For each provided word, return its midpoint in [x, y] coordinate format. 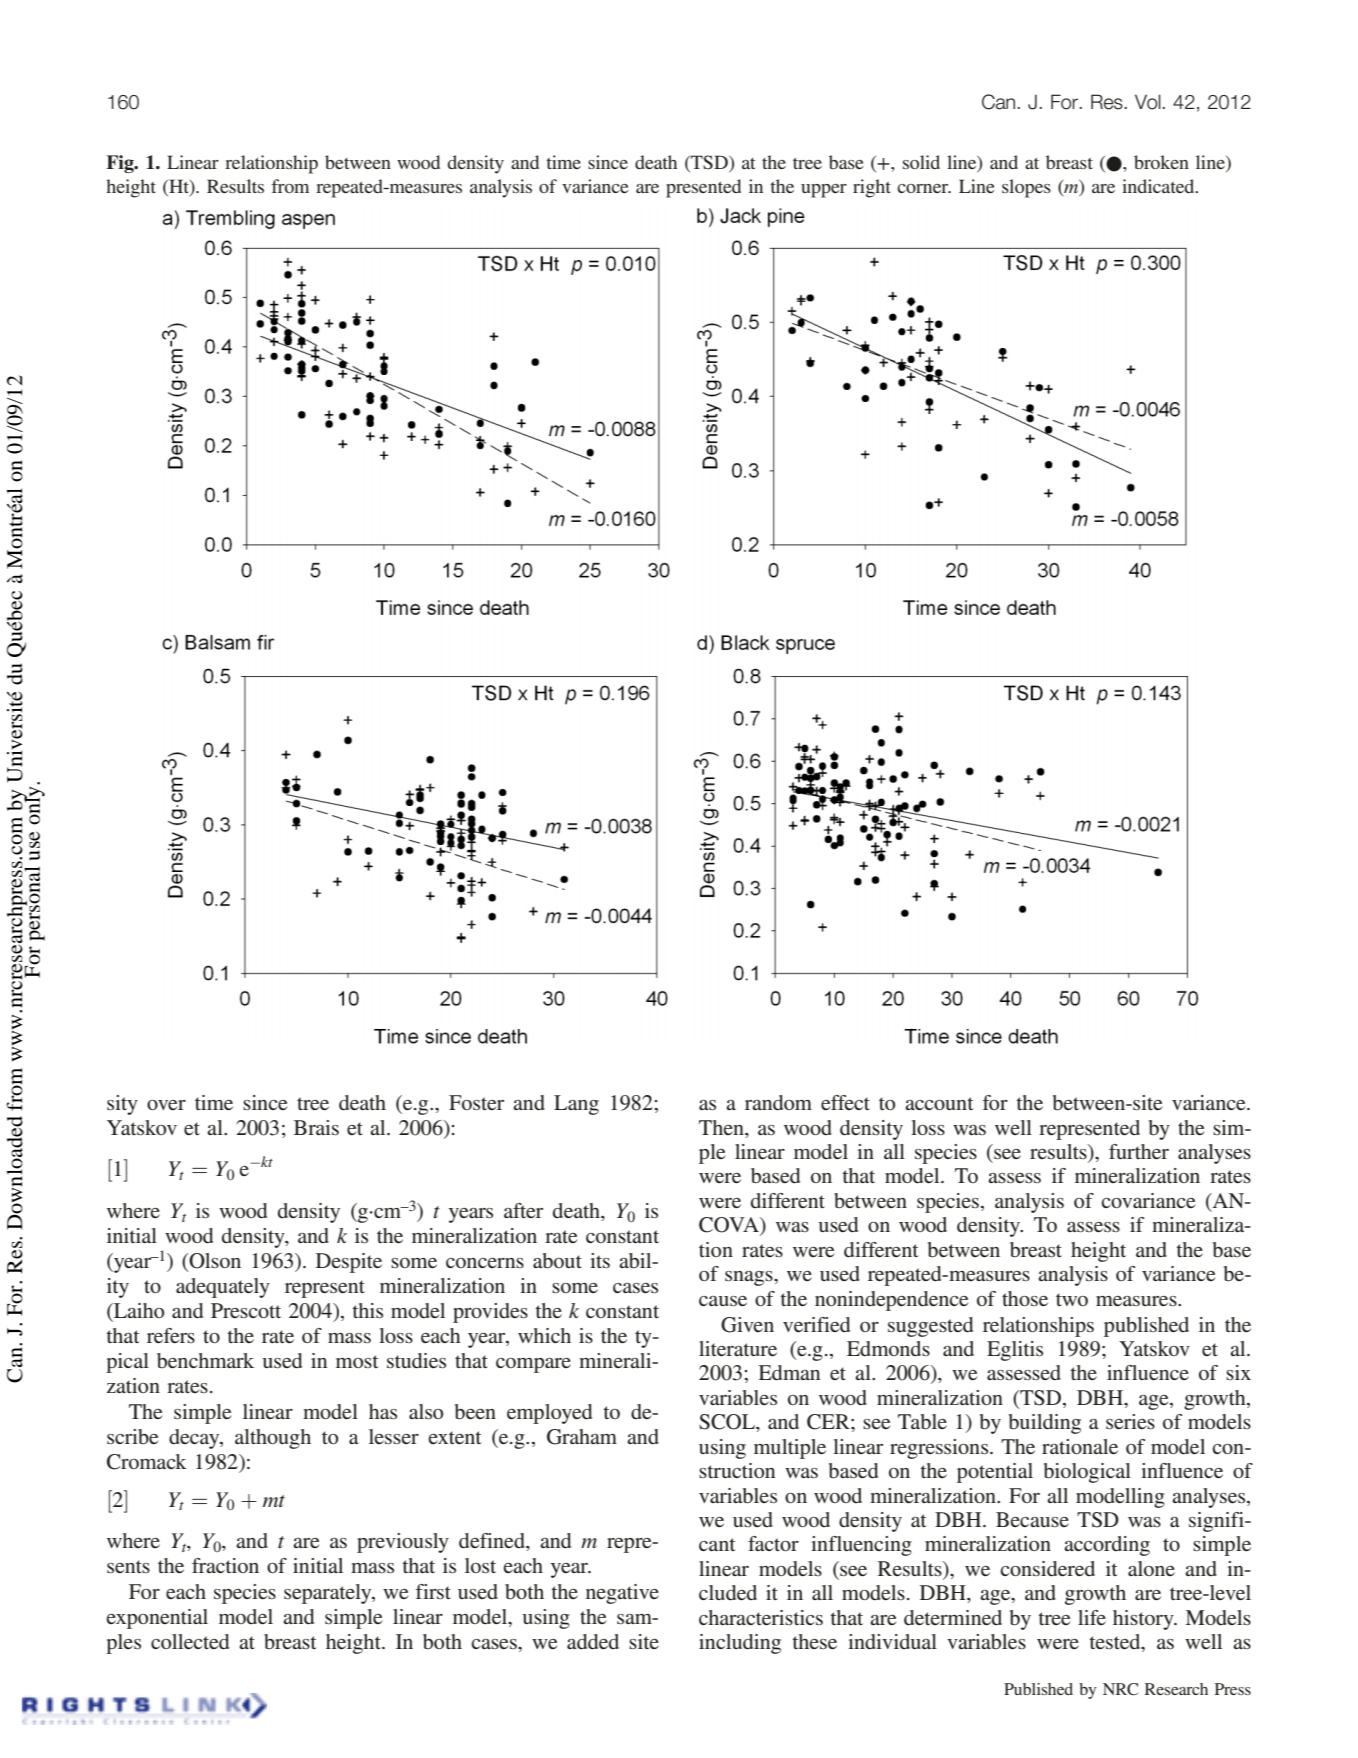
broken [1161, 162]
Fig [121, 164]
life [1092, 1617]
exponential [157, 1619]
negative [622, 1594]
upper [824, 191]
